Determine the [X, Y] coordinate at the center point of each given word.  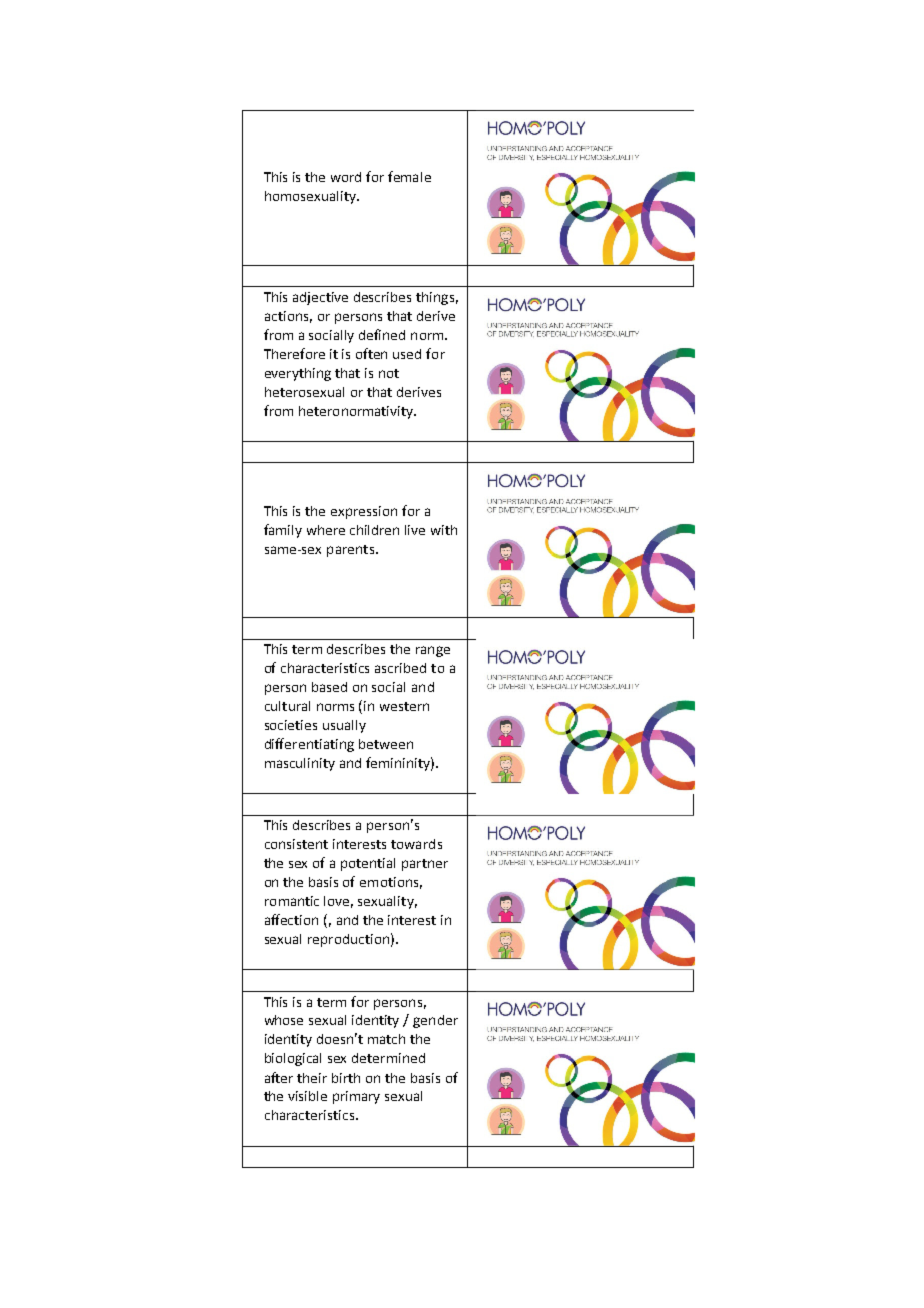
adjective [320, 298]
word [346, 177]
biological [293, 1059]
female [409, 176]
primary [356, 1097]
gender [435, 1021]
